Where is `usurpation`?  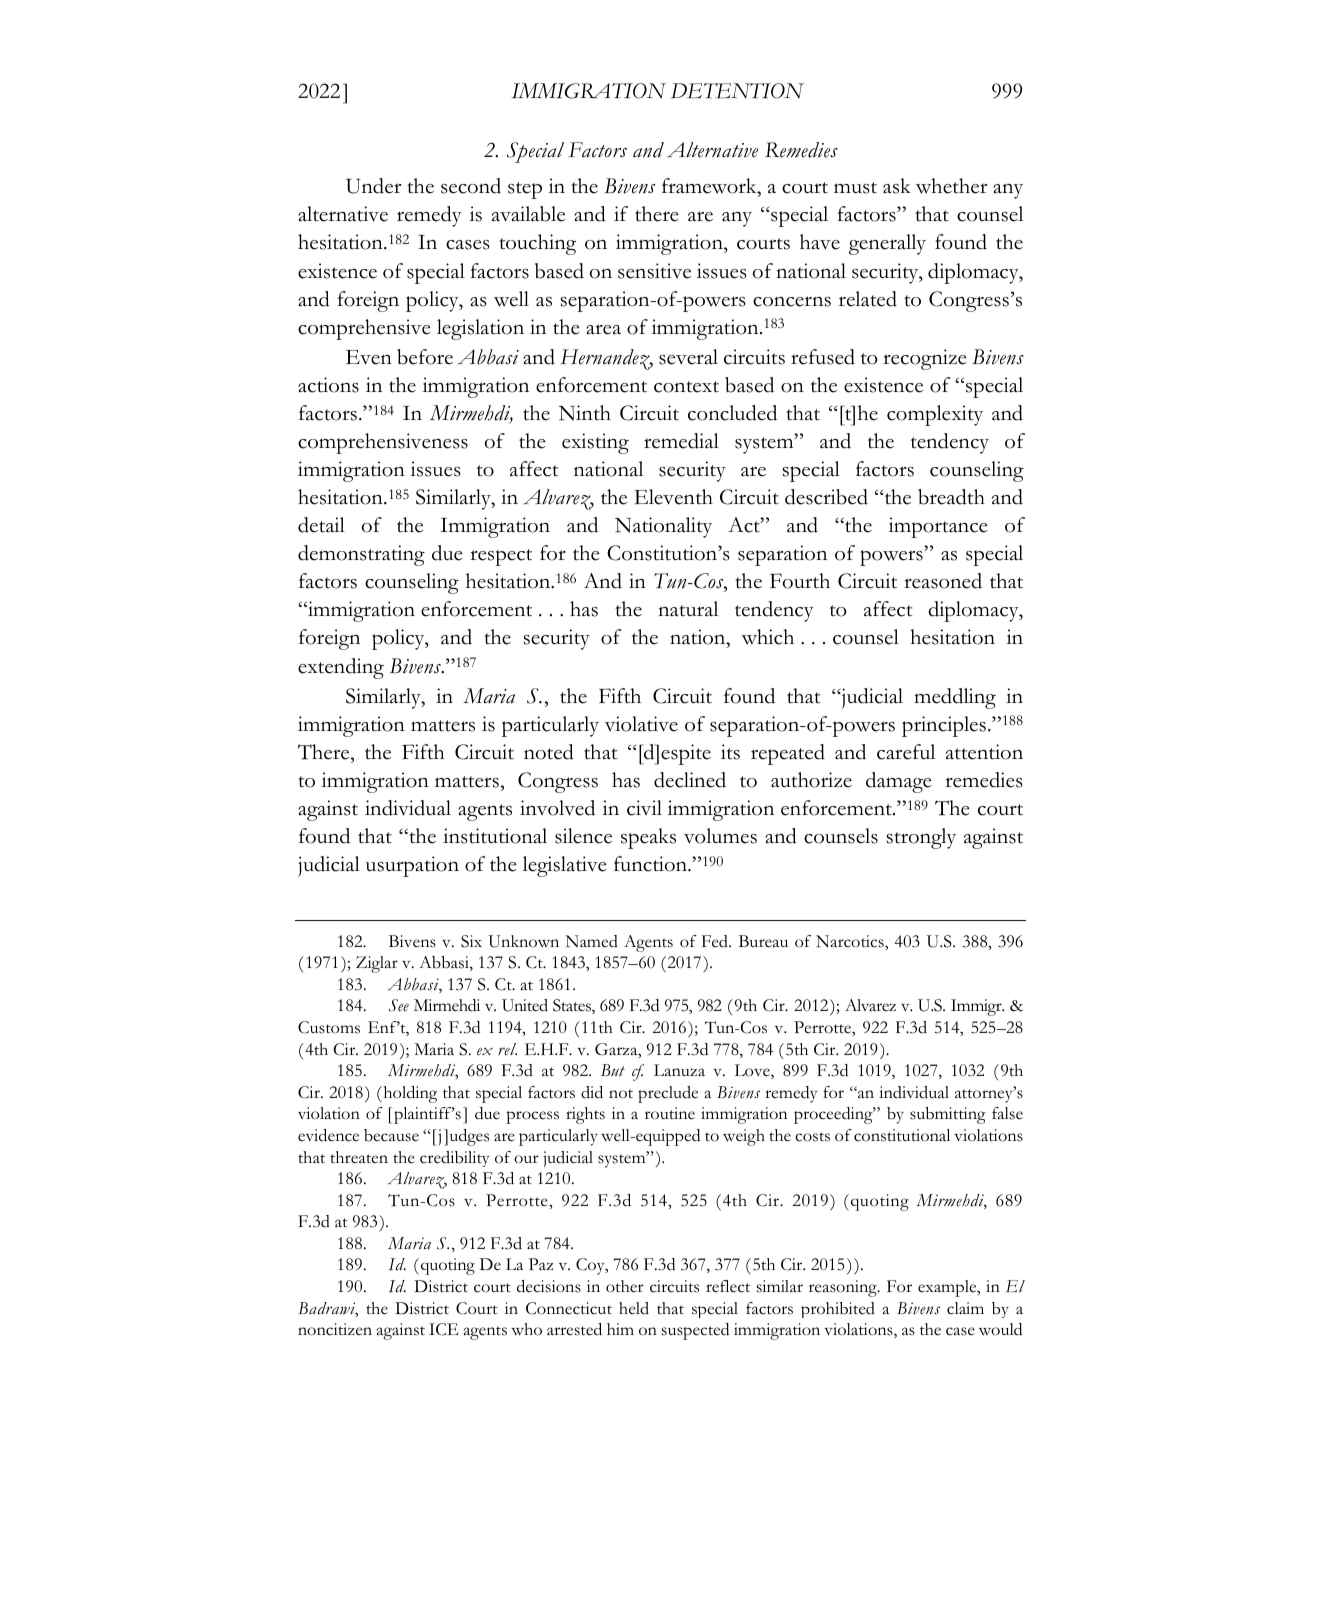
usurpation is located at coordinates (412, 866).
